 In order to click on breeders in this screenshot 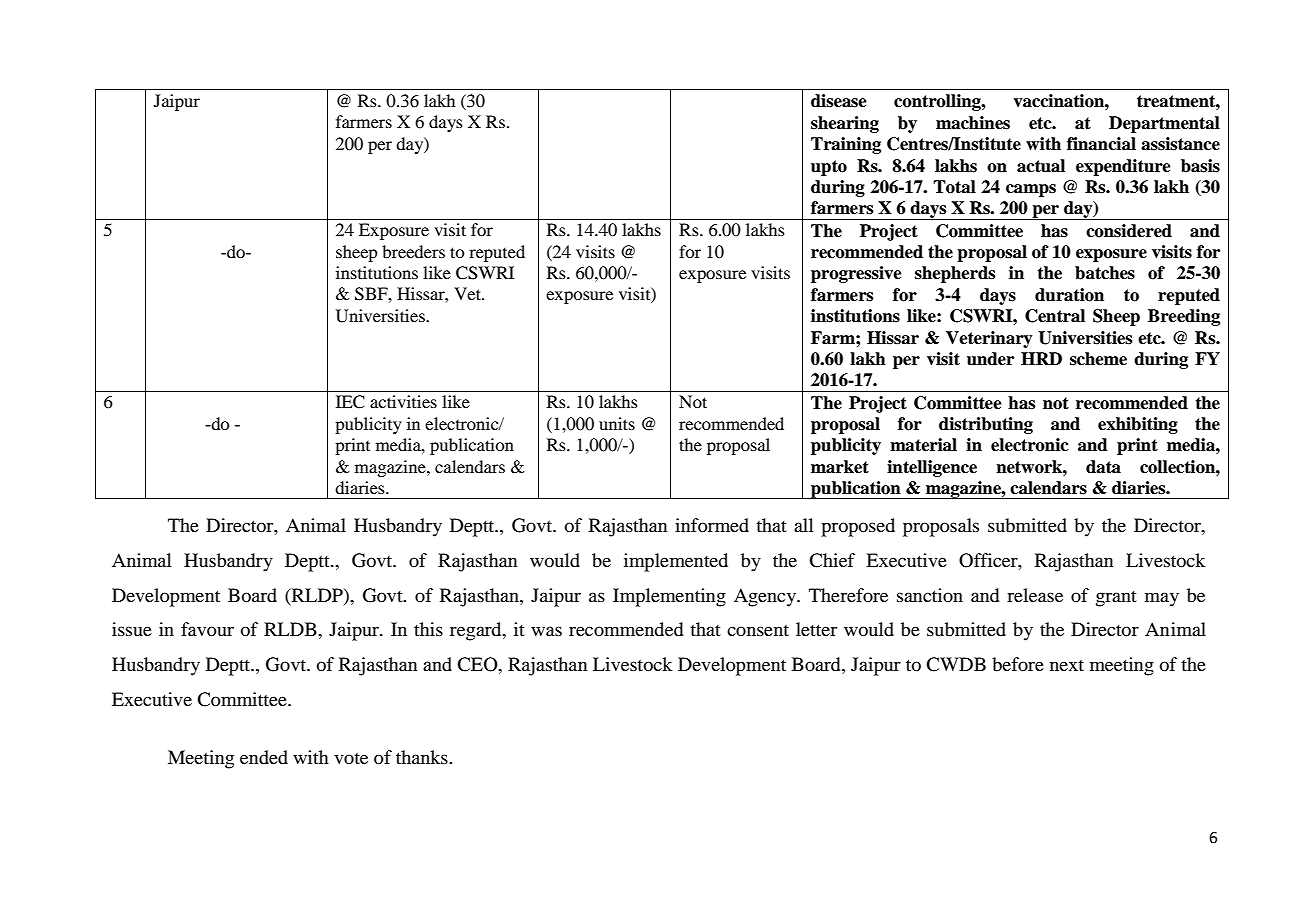, I will do `click(413, 251)`.
